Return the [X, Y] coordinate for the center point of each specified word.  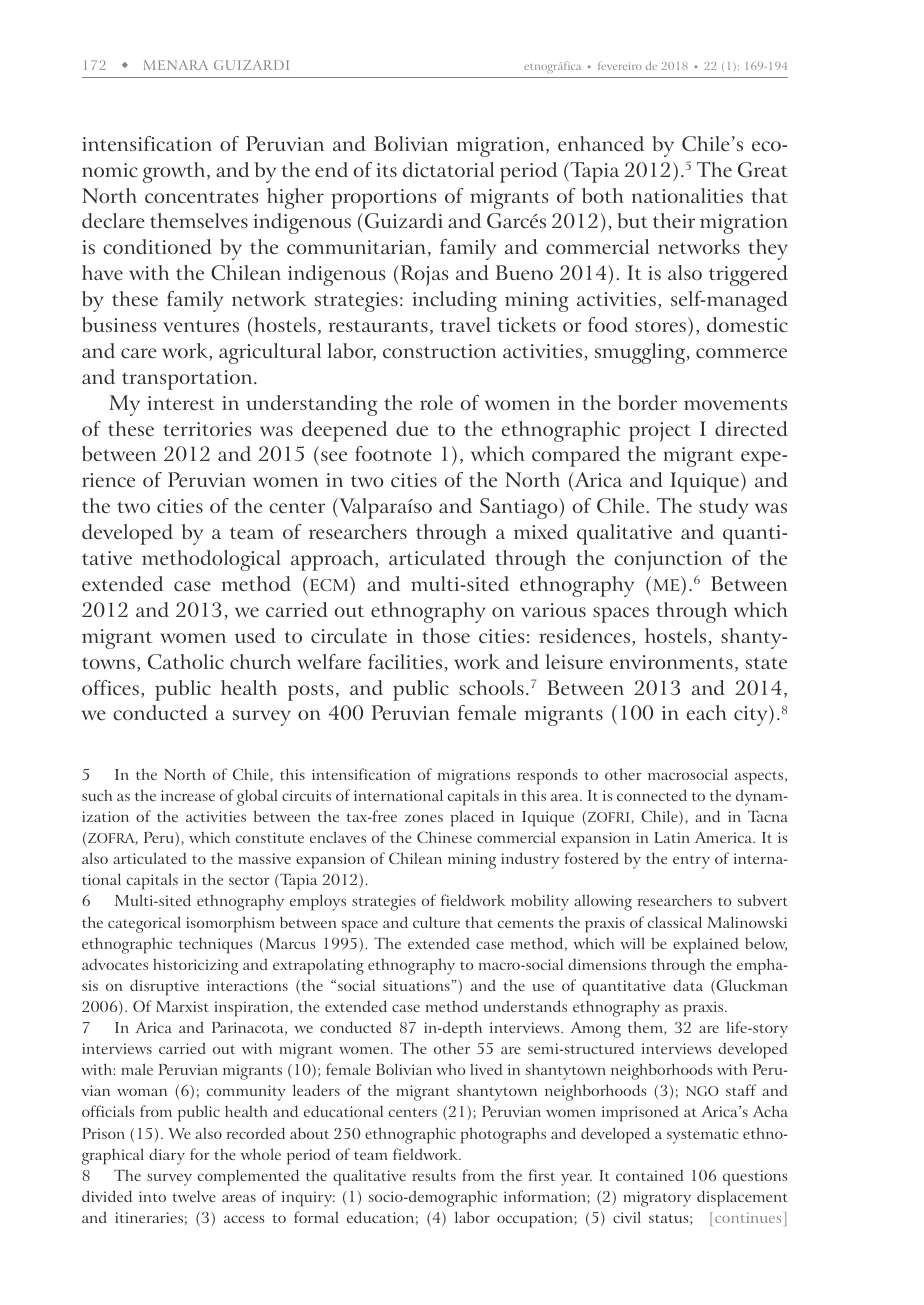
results [434, 1175]
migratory [657, 1199]
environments [671, 662]
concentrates [201, 197]
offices [110, 688]
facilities [405, 662]
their [674, 220]
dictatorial [448, 169]
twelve [194, 1196]
